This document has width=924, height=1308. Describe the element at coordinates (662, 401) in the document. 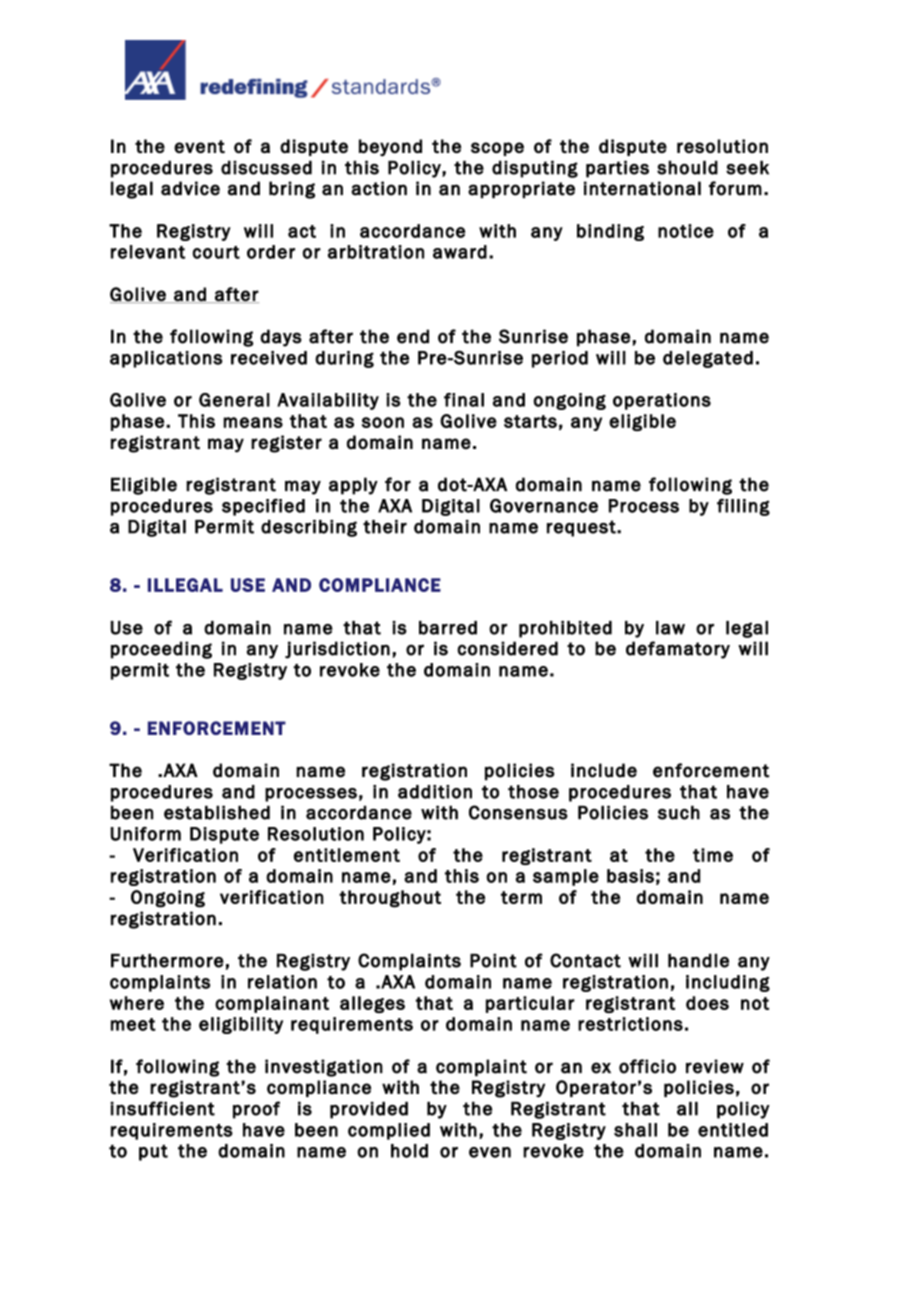

I see `operations` at that location.
